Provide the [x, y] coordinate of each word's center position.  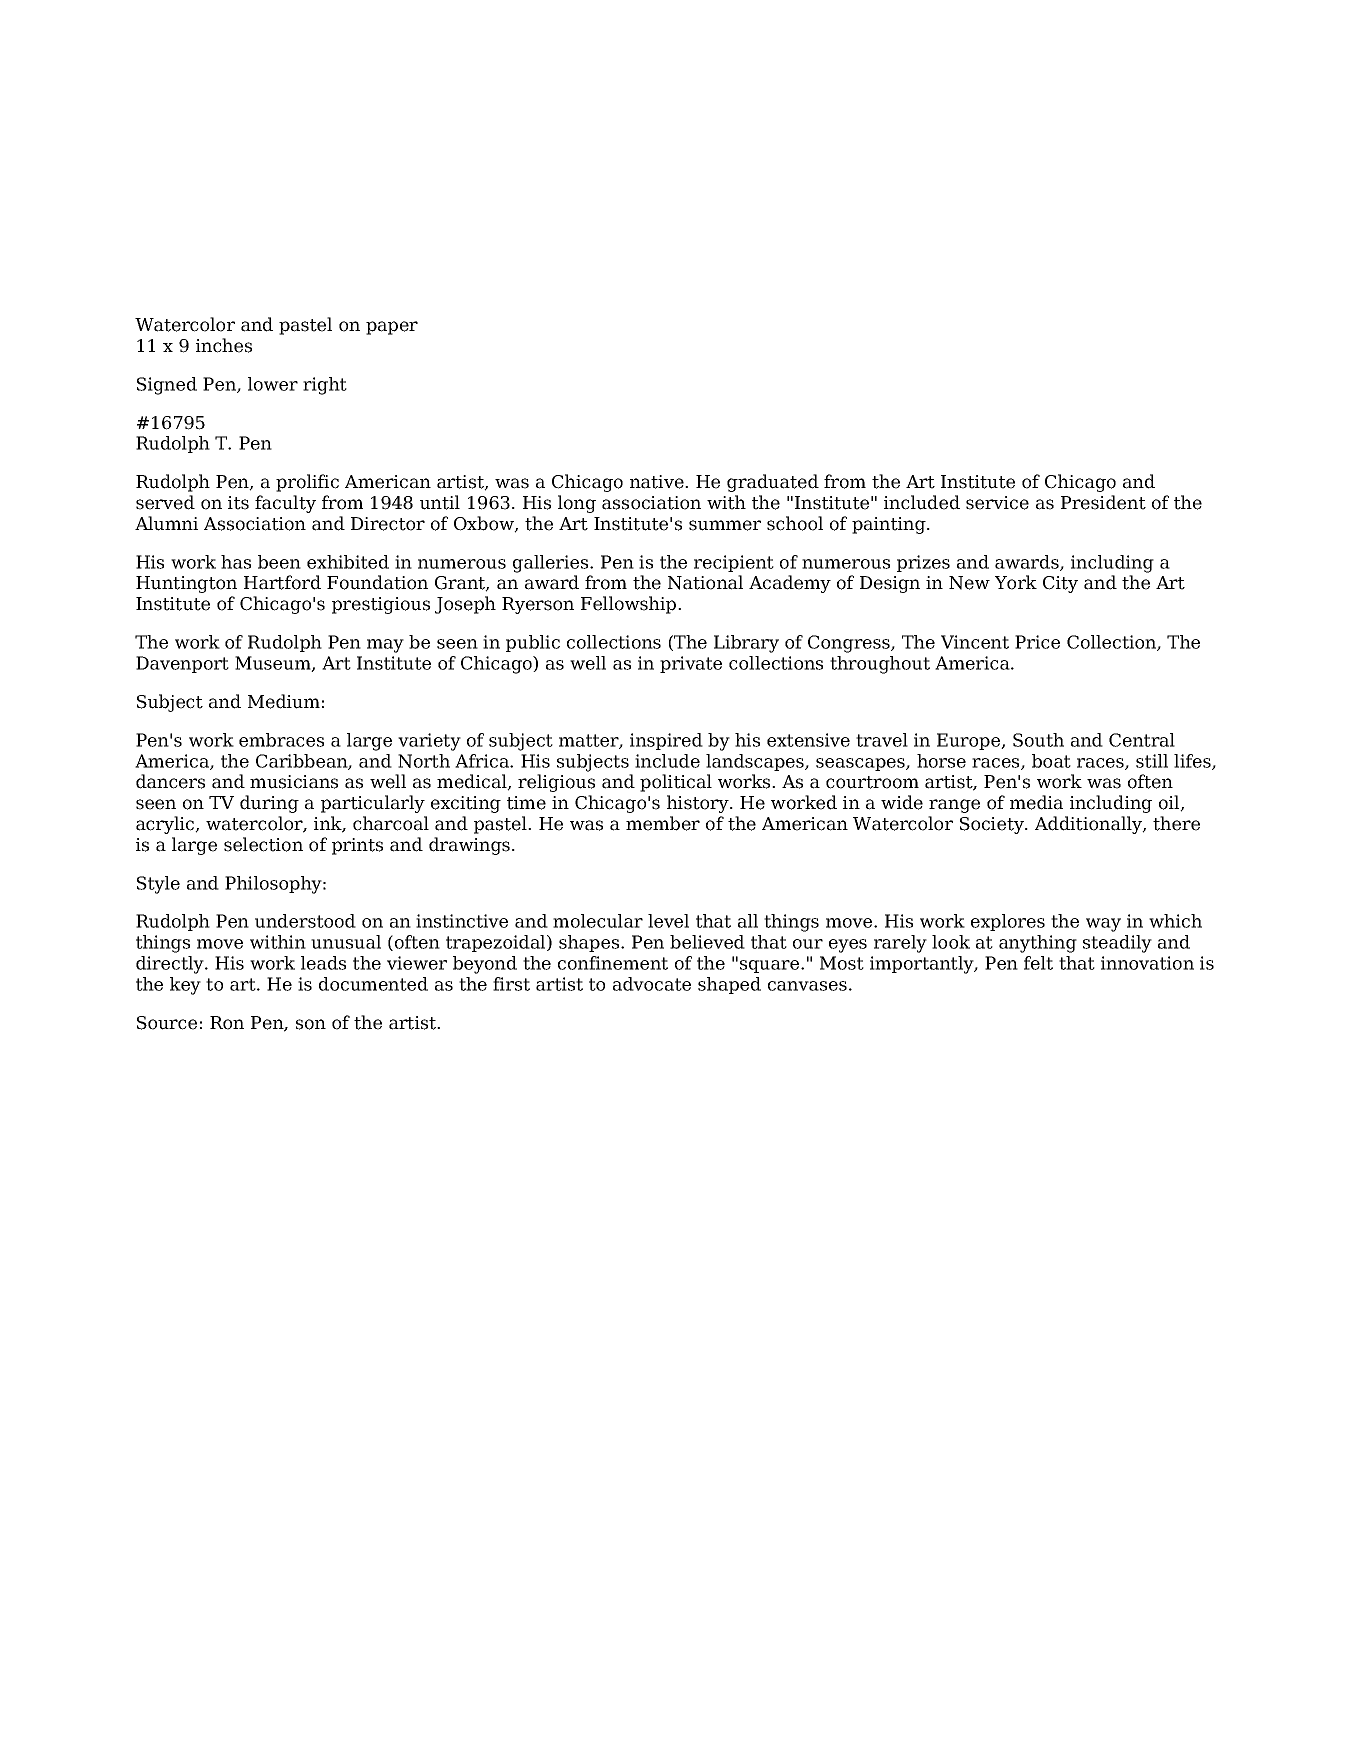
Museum [274, 664]
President [1103, 502]
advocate [652, 984]
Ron [227, 1023]
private [691, 664]
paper [392, 328]
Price [1037, 642]
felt [1038, 963]
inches [224, 345]
